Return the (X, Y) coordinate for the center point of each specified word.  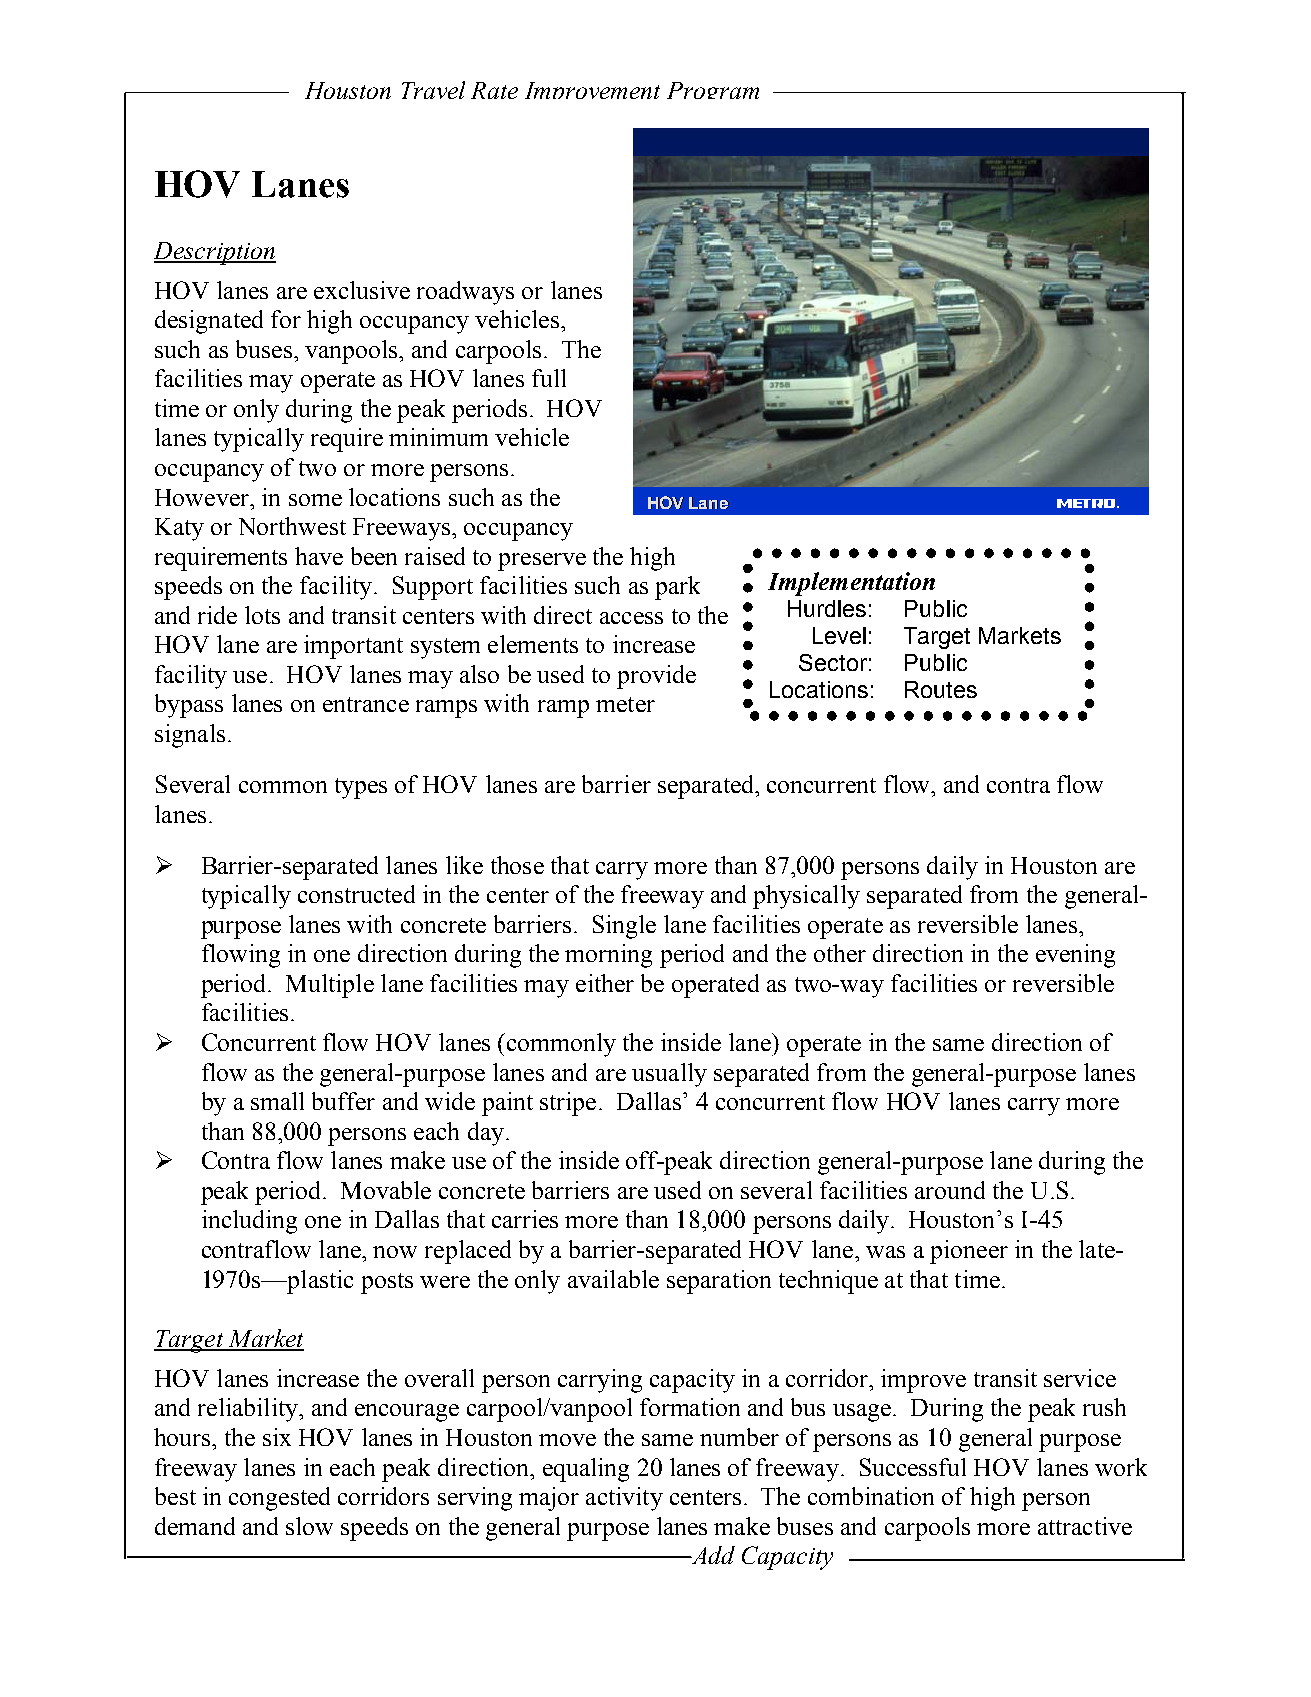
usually (669, 1075)
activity (624, 1499)
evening (1075, 956)
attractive (1085, 1526)
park (677, 588)
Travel (433, 90)
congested (279, 1499)
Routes (941, 689)
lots (262, 615)
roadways (465, 293)
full (549, 378)
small (277, 1101)
